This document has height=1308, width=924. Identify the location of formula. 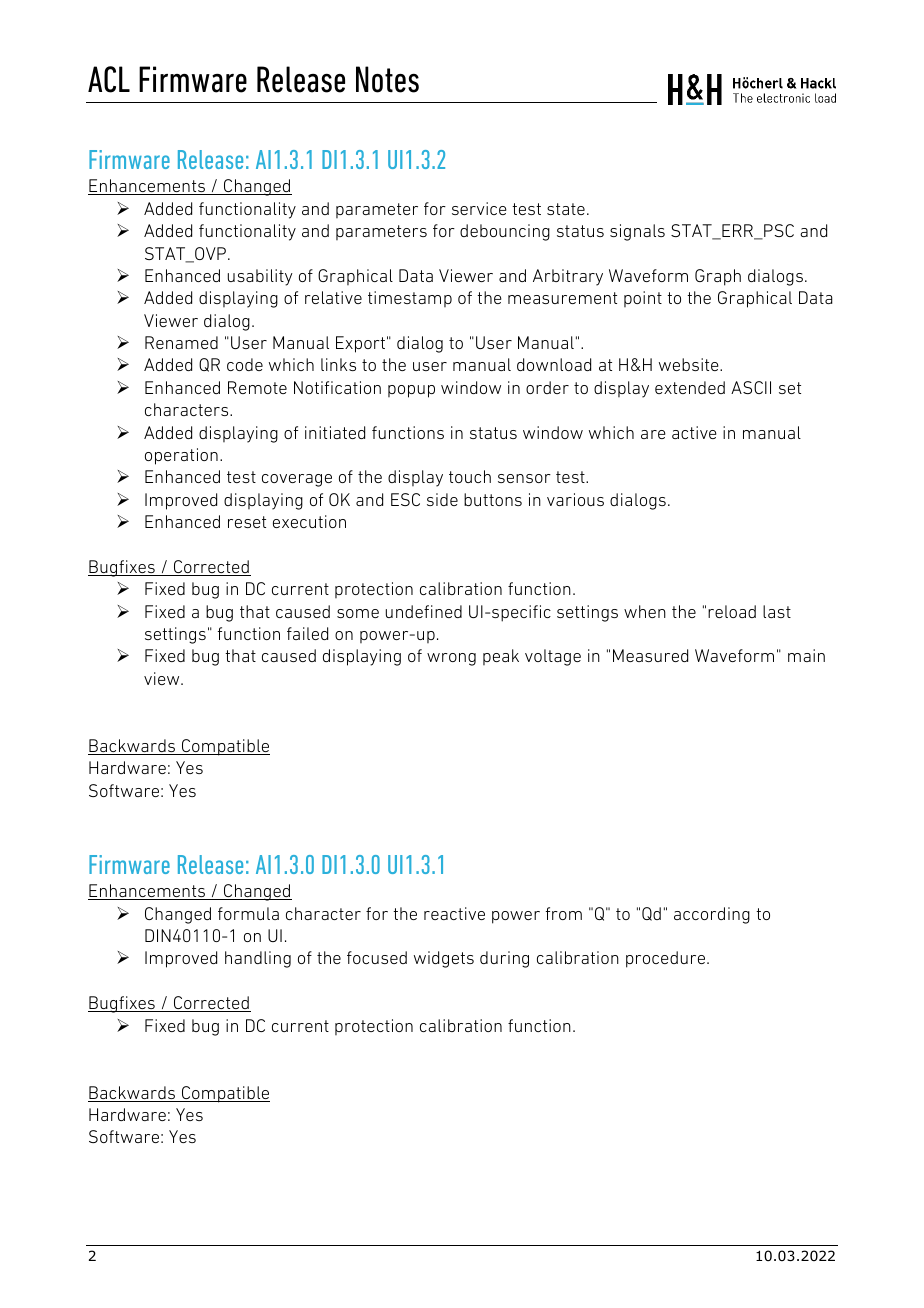
(248, 913).
